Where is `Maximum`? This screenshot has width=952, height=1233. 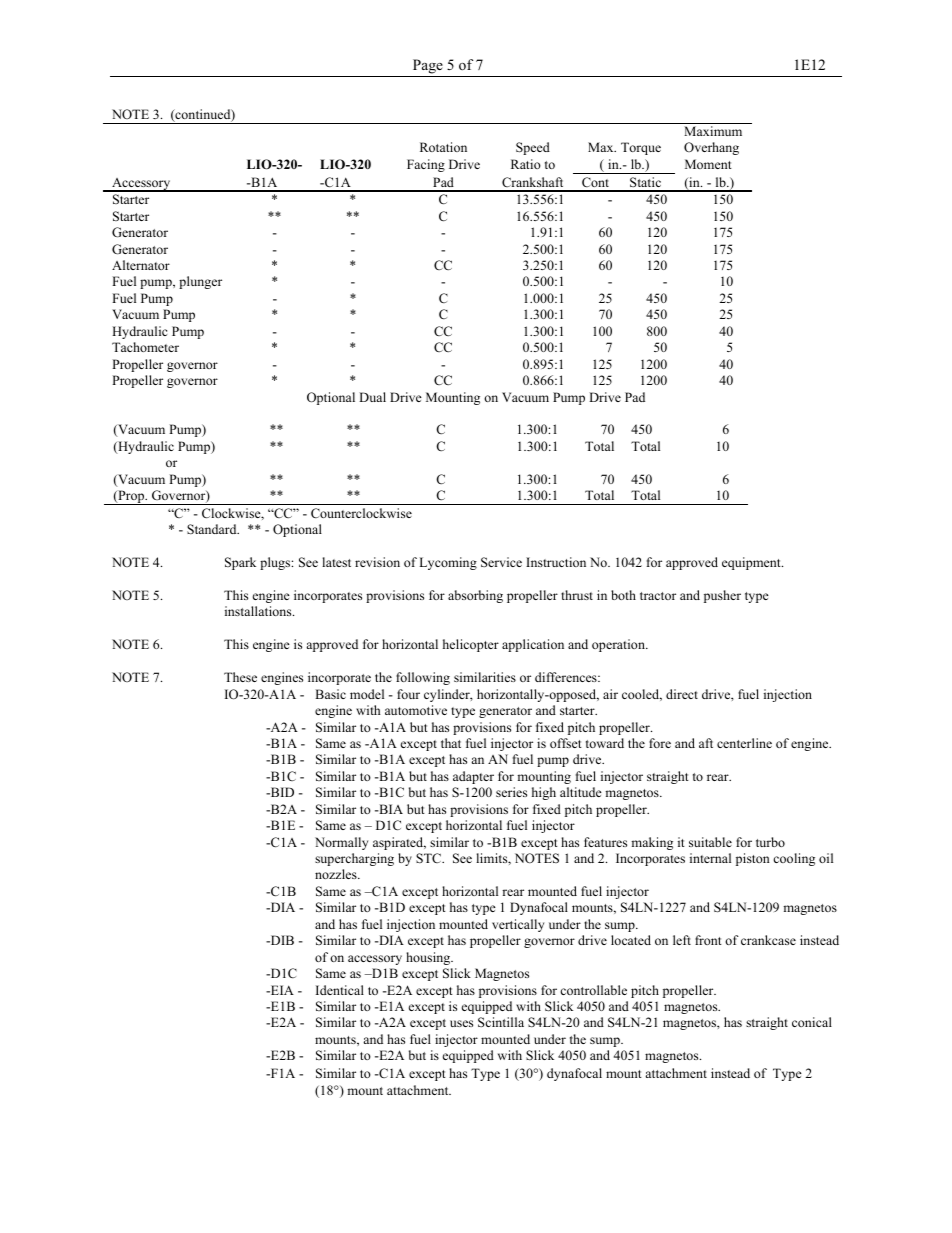
Maximum is located at coordinates (713, 131).
